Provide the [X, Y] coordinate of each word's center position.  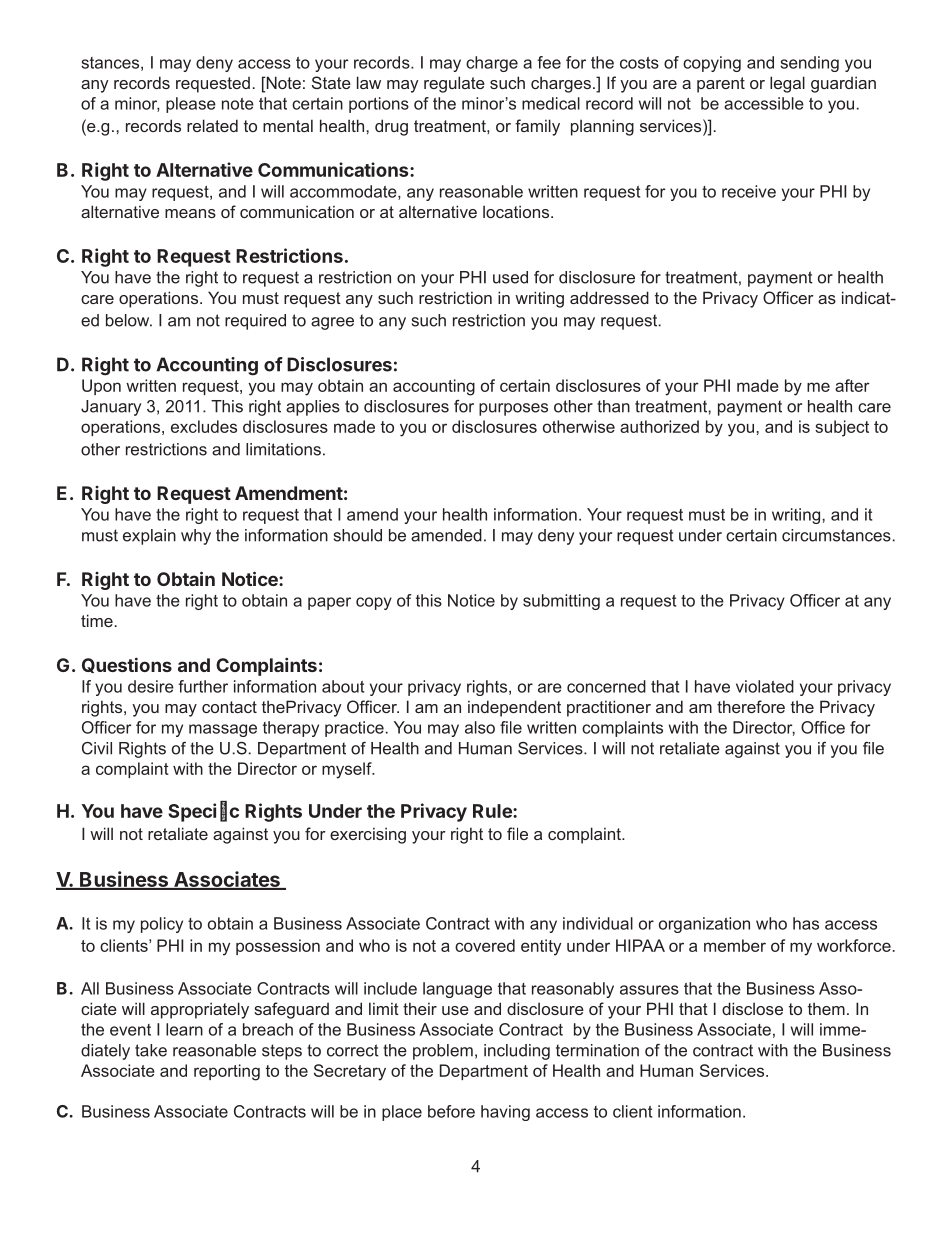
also [480, 727]
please [191, 105]
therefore [751, 706]
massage [223, 730]
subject [842, 428]
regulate [454, 84]
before [451, 1111]
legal [787, 84]
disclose [752, 1008]
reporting [227, 1072]
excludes [204, 426]
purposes [513, 409]
